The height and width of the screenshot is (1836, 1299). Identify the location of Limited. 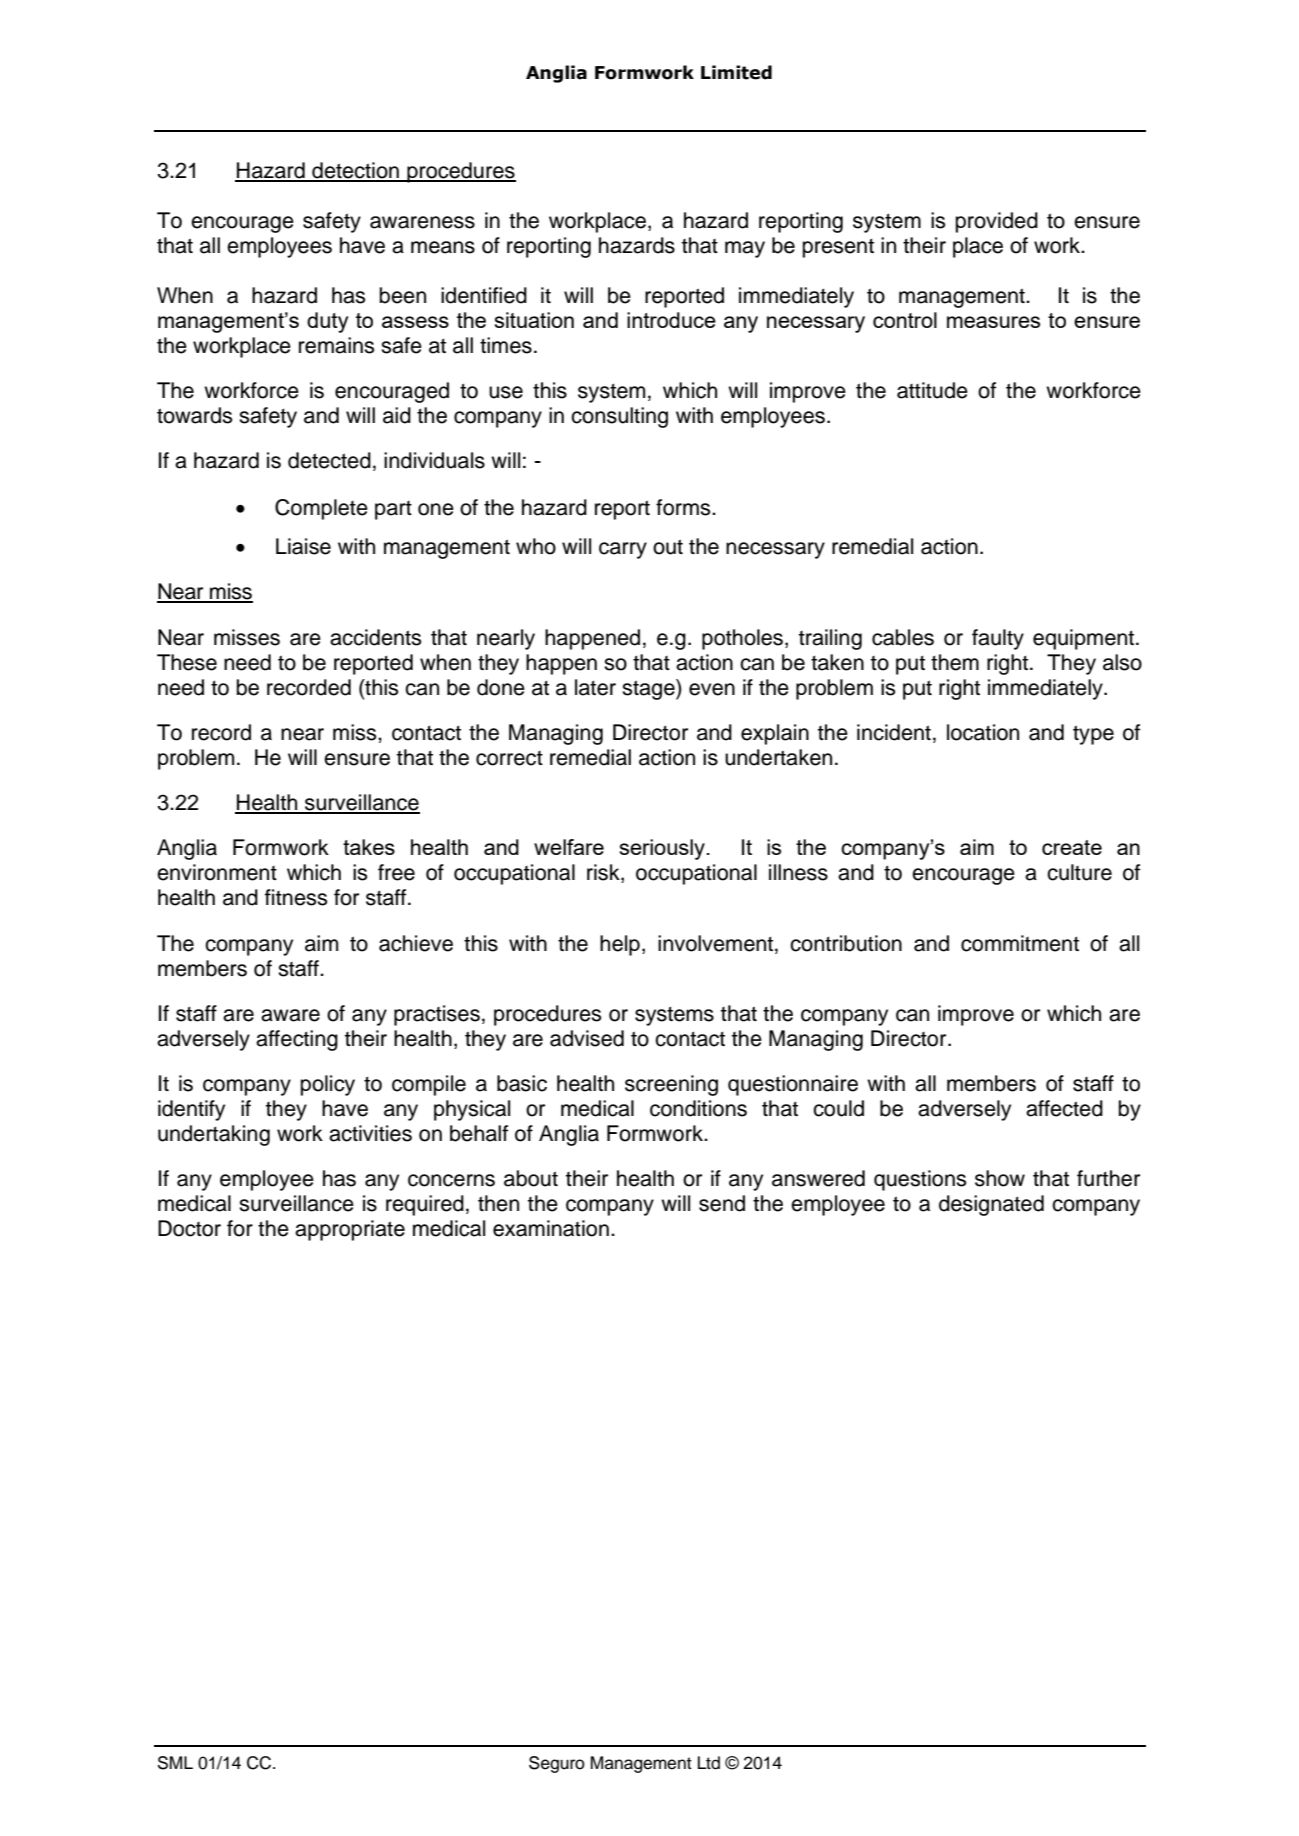
(736, 72).
